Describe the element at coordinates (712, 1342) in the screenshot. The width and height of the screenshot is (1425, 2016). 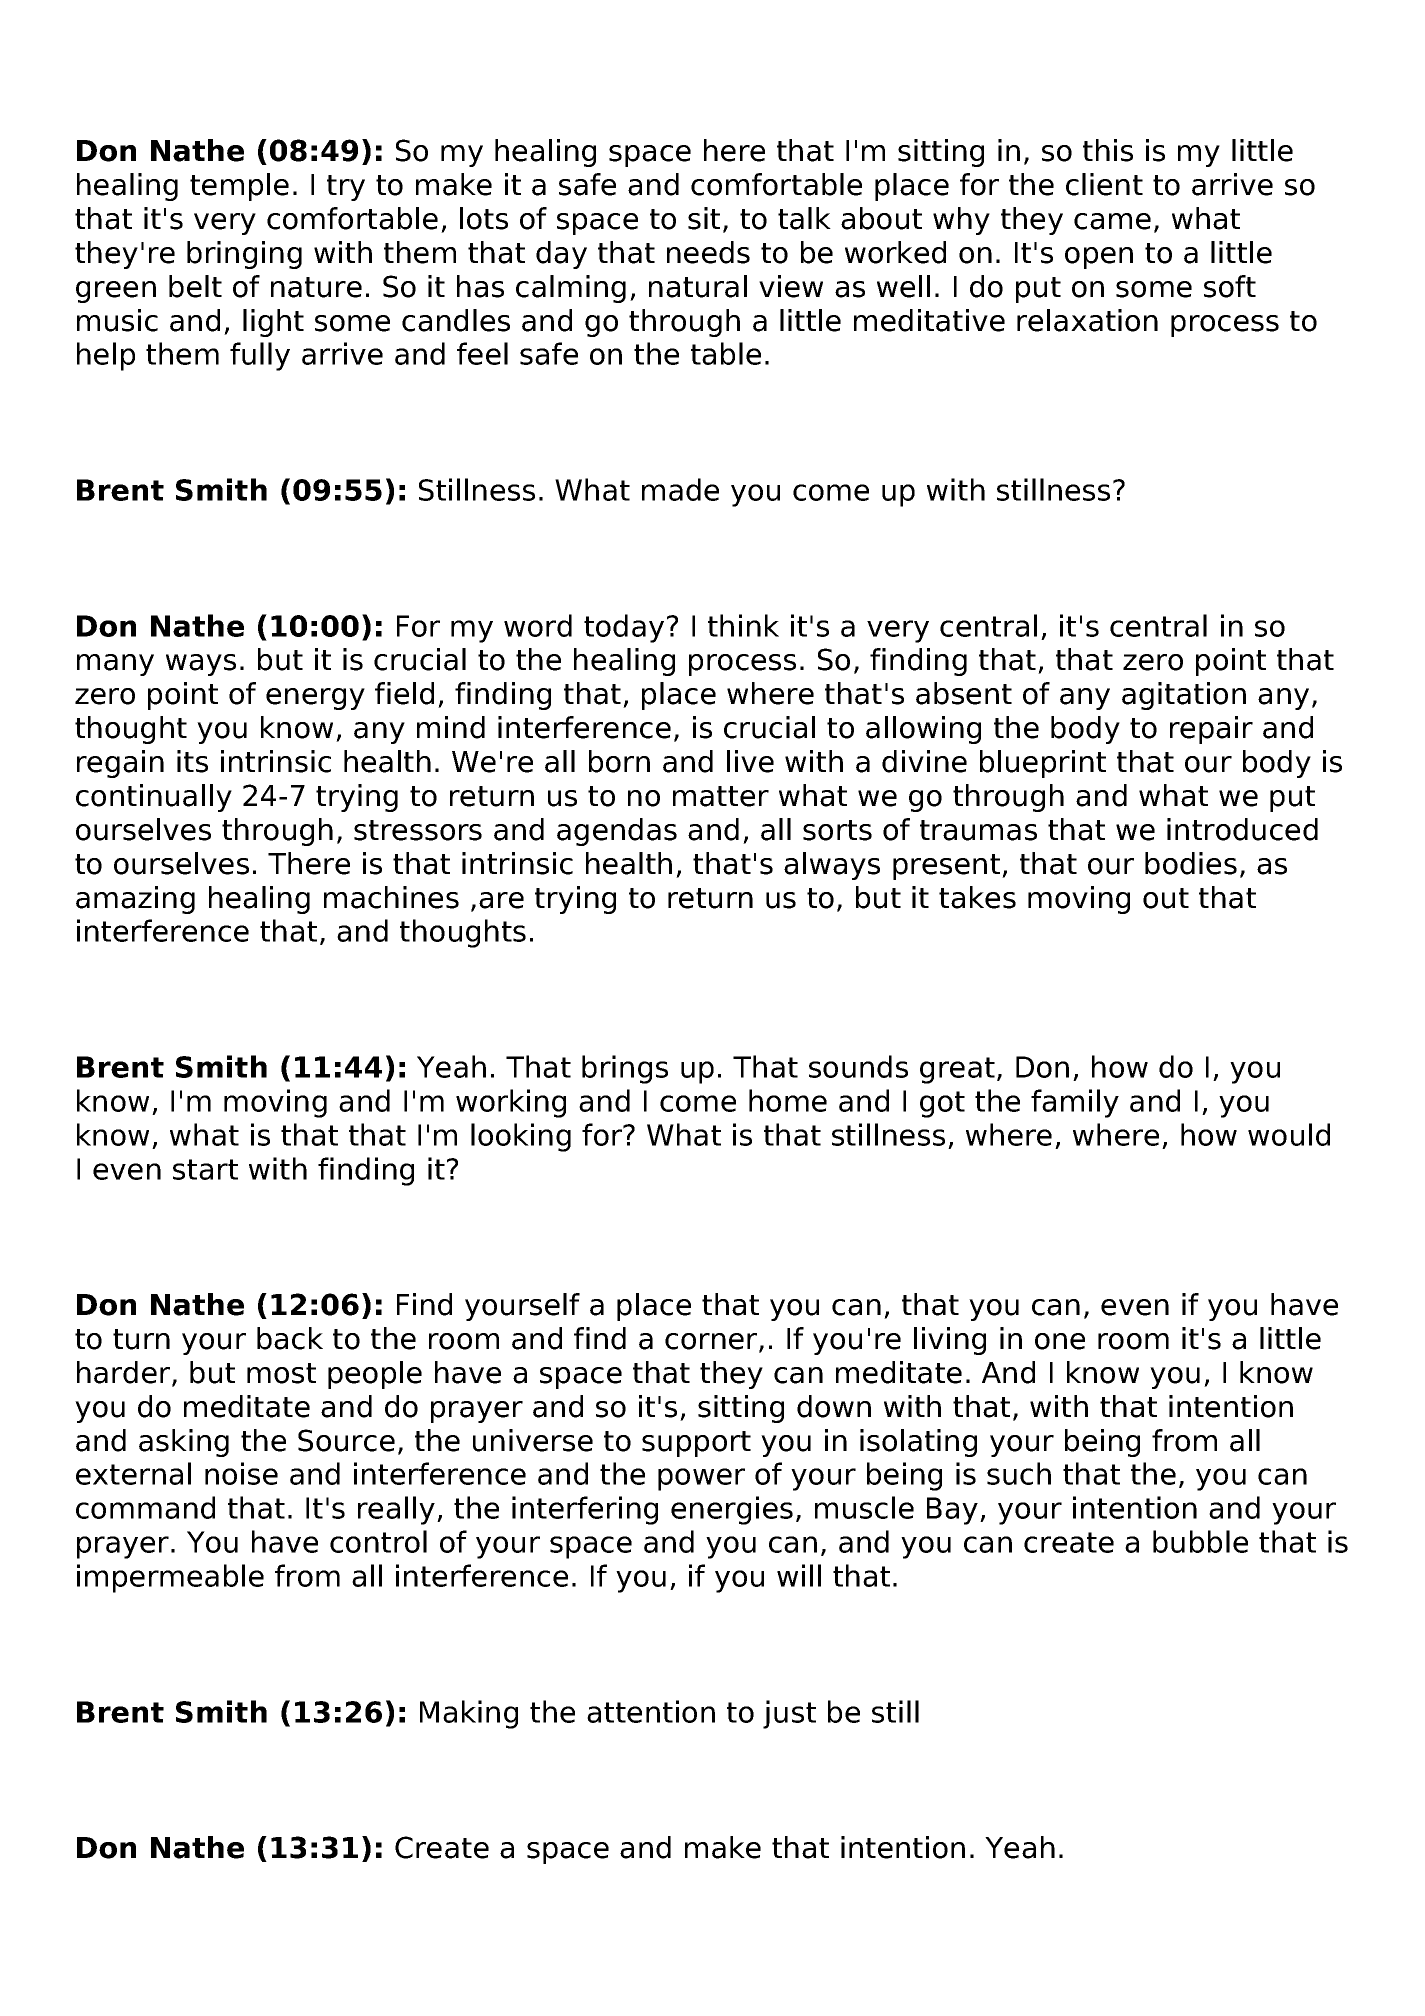
I see `corner` at that location.
